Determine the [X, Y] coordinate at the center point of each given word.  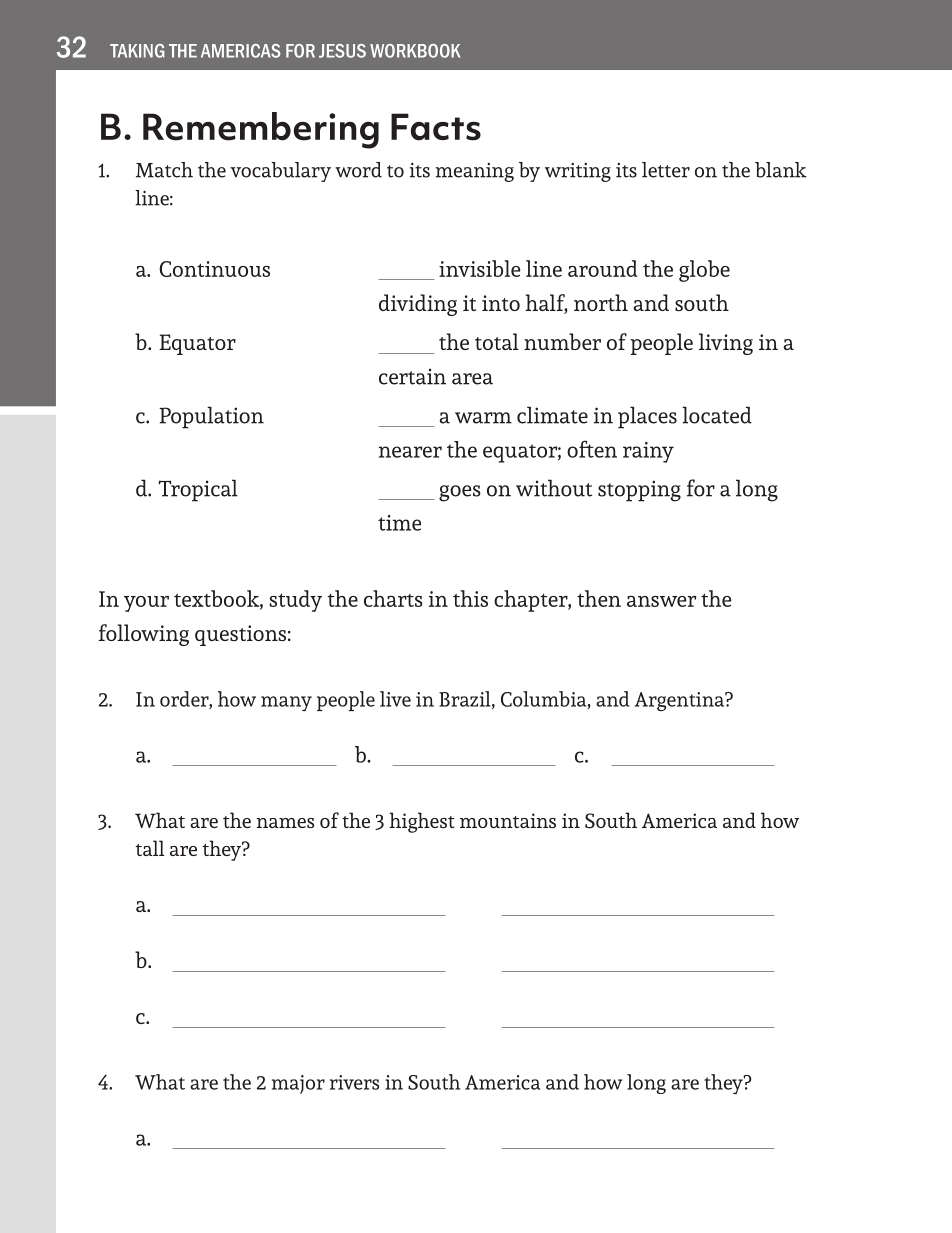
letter [666, 170]
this [470, 598]
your [146, 604]
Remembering [261, 130]
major [298, 1084]
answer [661, 601]
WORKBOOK [415, 51]
